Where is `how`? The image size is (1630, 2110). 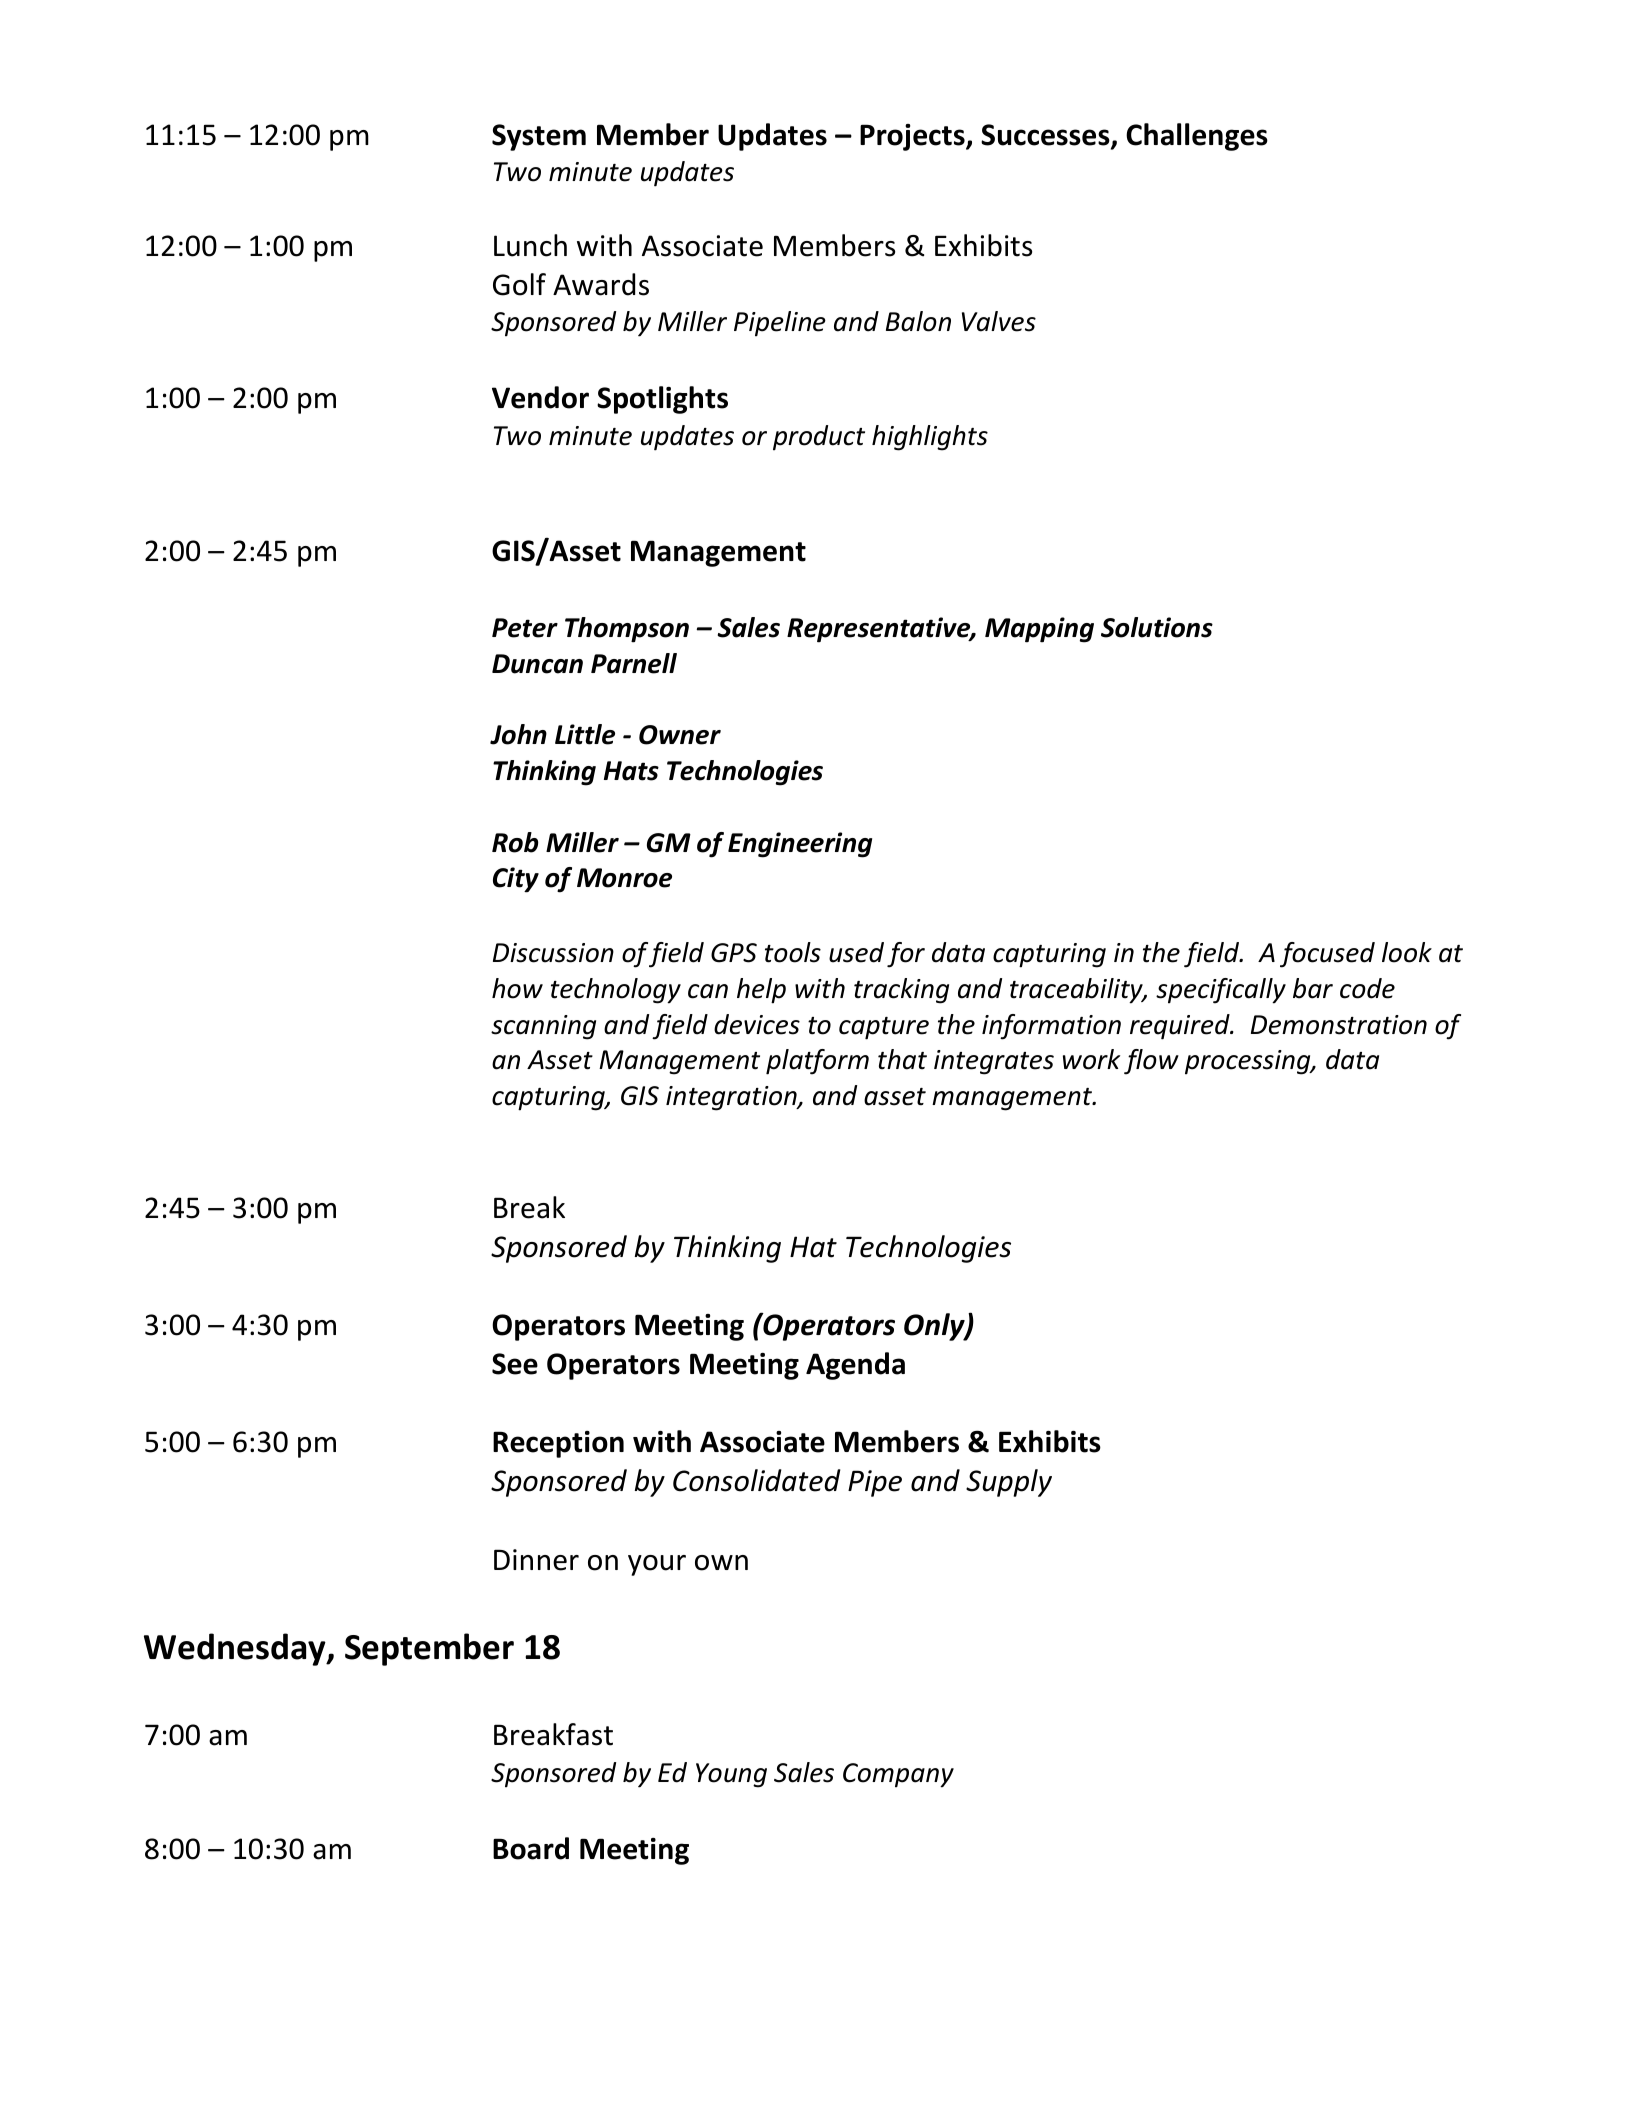 how is located at coordinates (517, 988).
